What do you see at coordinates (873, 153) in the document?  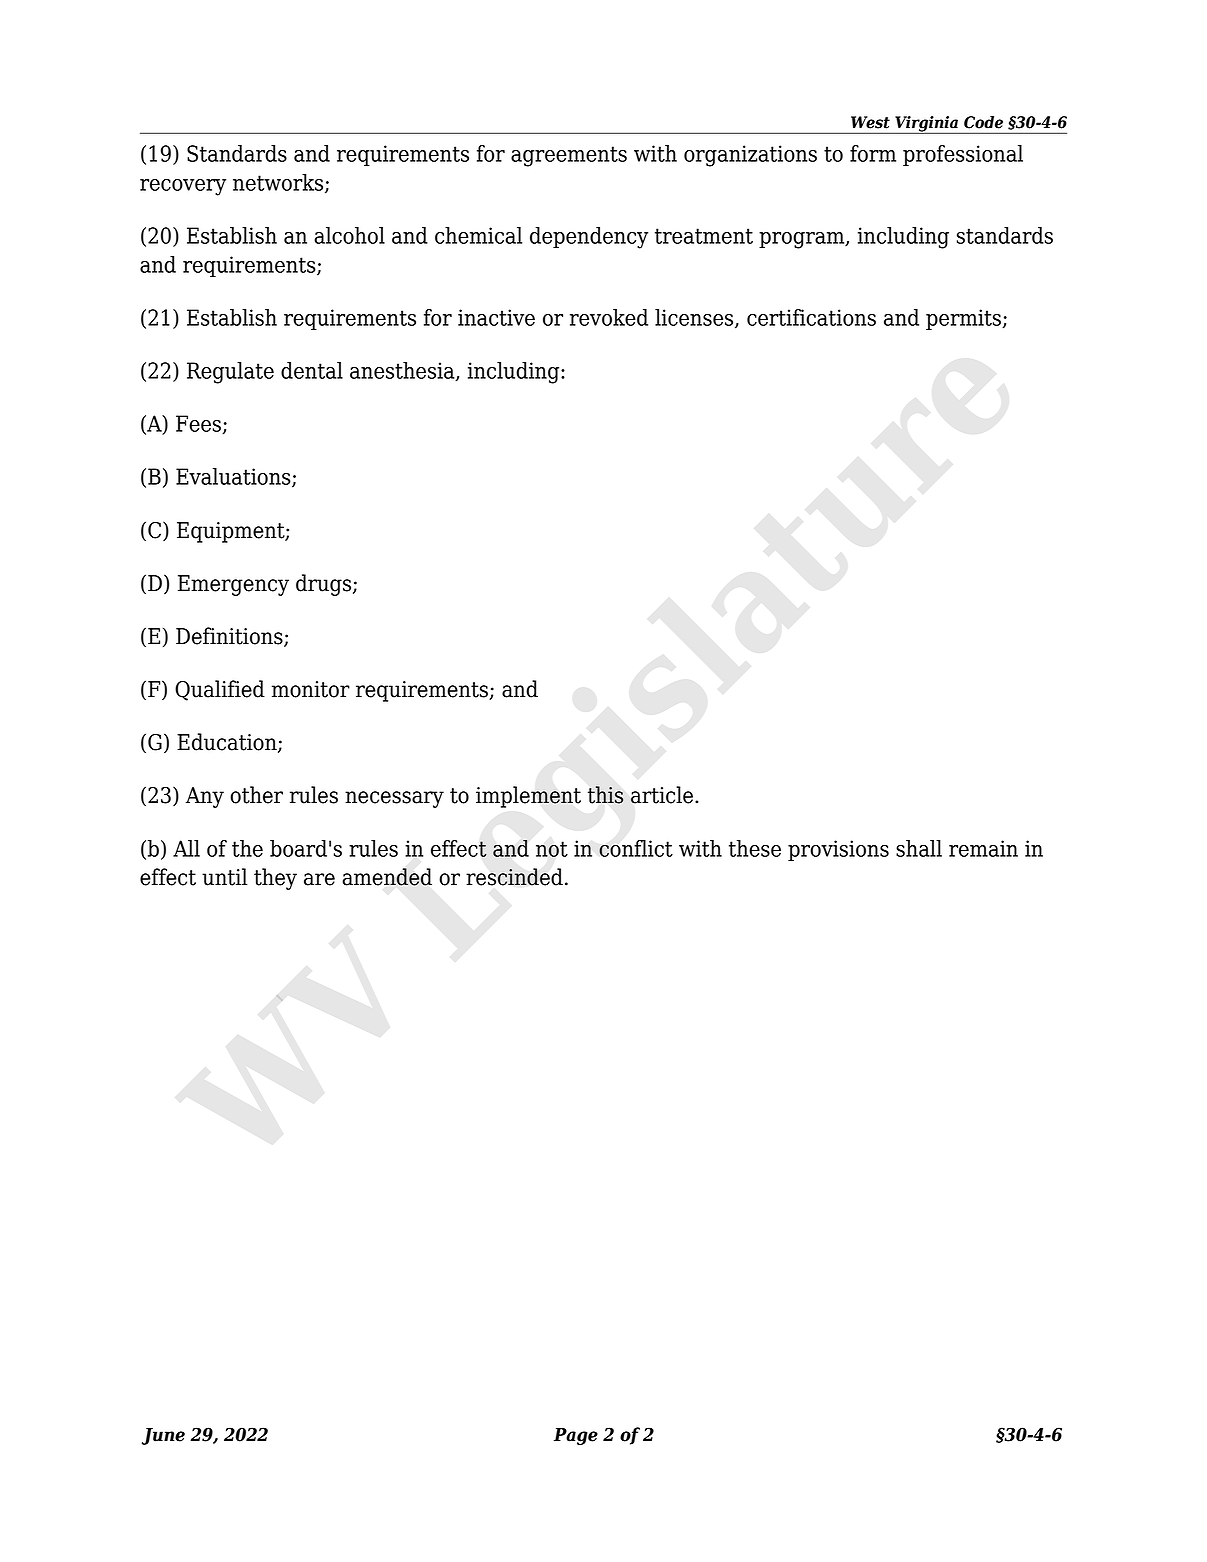 I see `form` at bounding box center [873, 153].
